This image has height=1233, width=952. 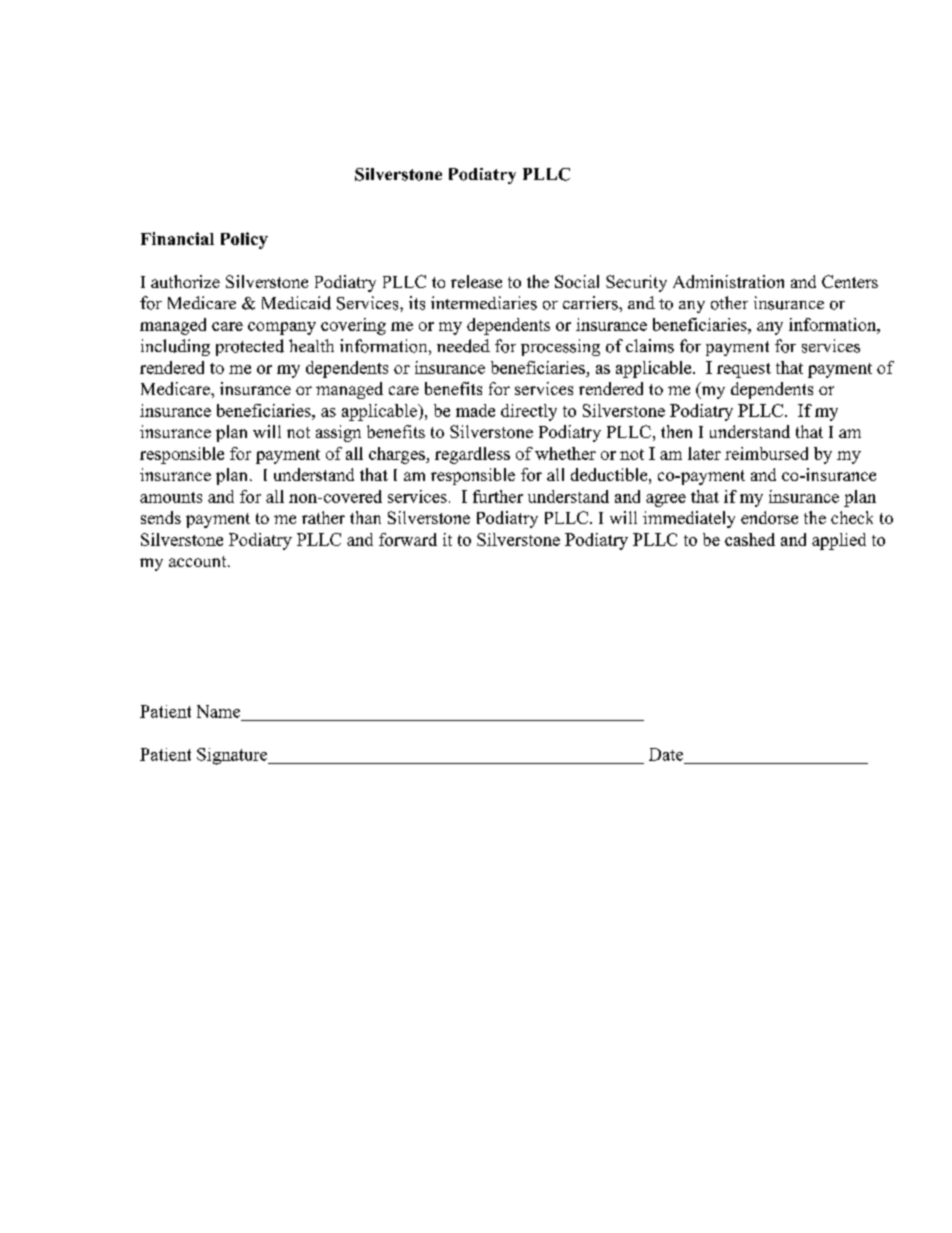 I want to click on needed, so click(x=463, y=346).
